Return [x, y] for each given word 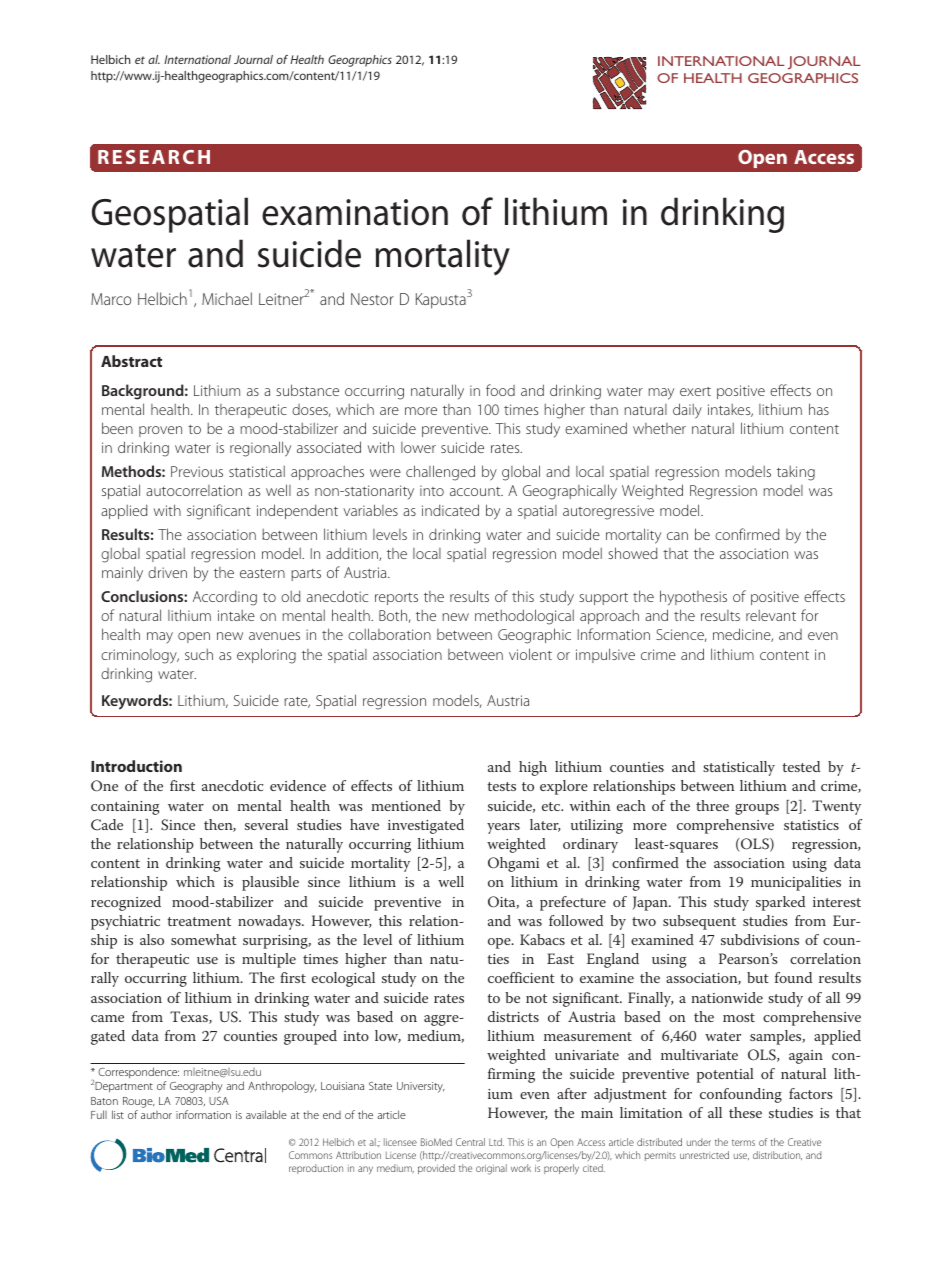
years [503, 828]
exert [695, 391]
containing [125, 808]
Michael [227, 298]
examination [355, 212]
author [156, 1115]
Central [470, 1142]
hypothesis [693, 597]
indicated [450, 510]
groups [757, 809]
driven [167, 572]
